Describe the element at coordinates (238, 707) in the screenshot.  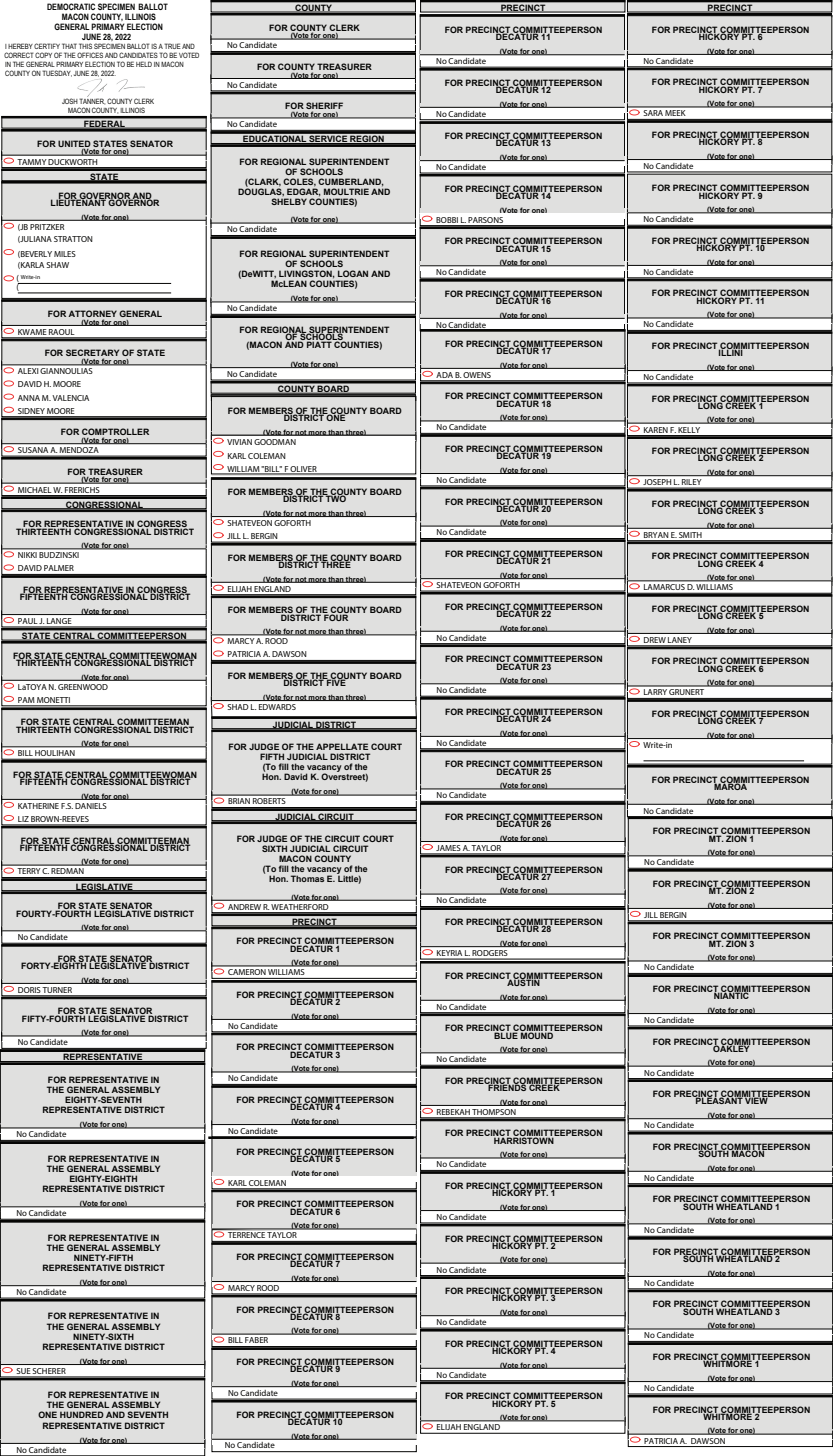
I see `SHAD` at that location.
